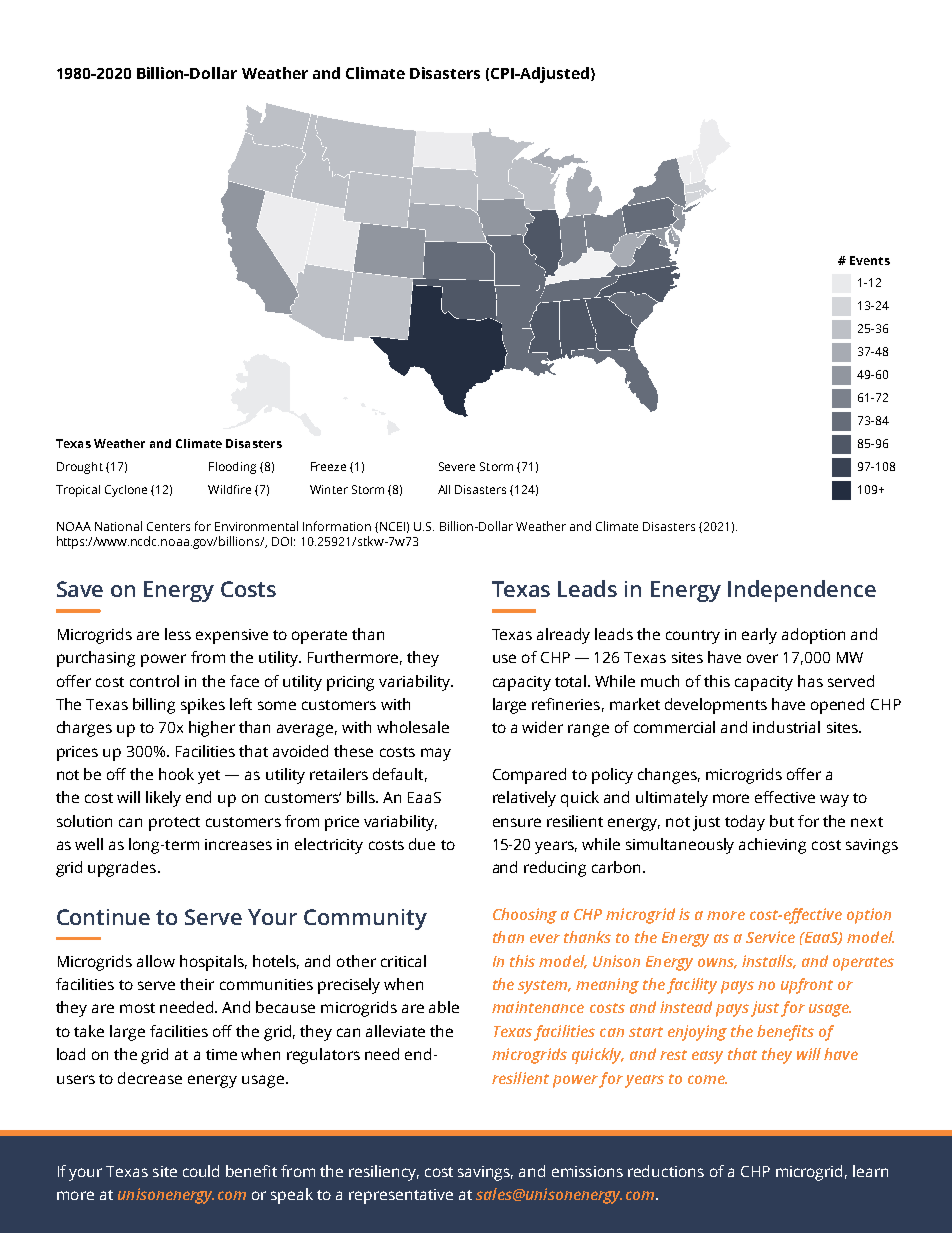  Describe the element at coordinates (802, 591) in the document. I see `Independence` at that location.
